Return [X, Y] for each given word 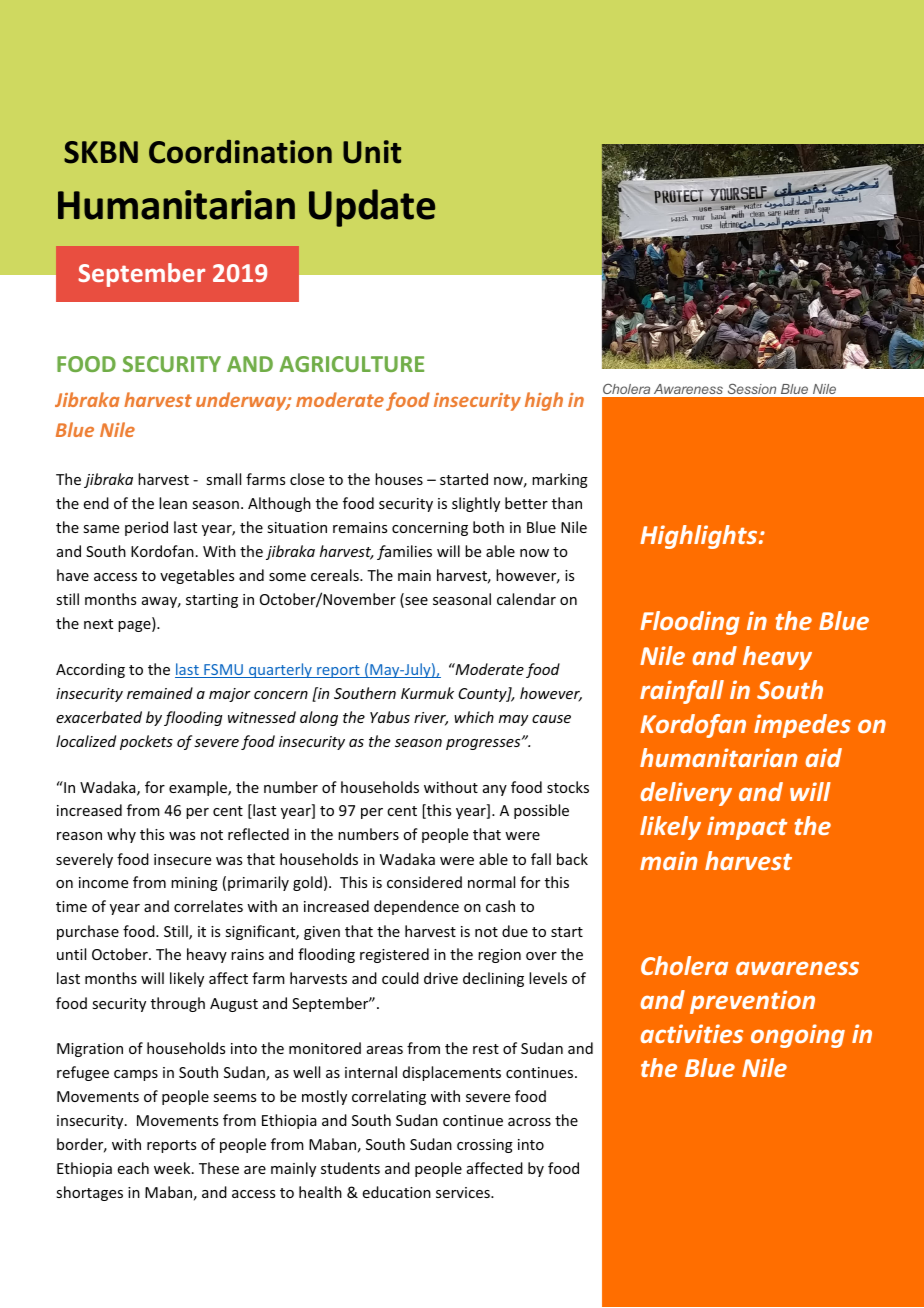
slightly [476, 504]
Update [372, 208]
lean [173, 503]
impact [747, 828]
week [173, 1168]
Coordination [240, 152]
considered [424, 882]
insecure [182, 859]
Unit [372, 152]
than [567, 503]
